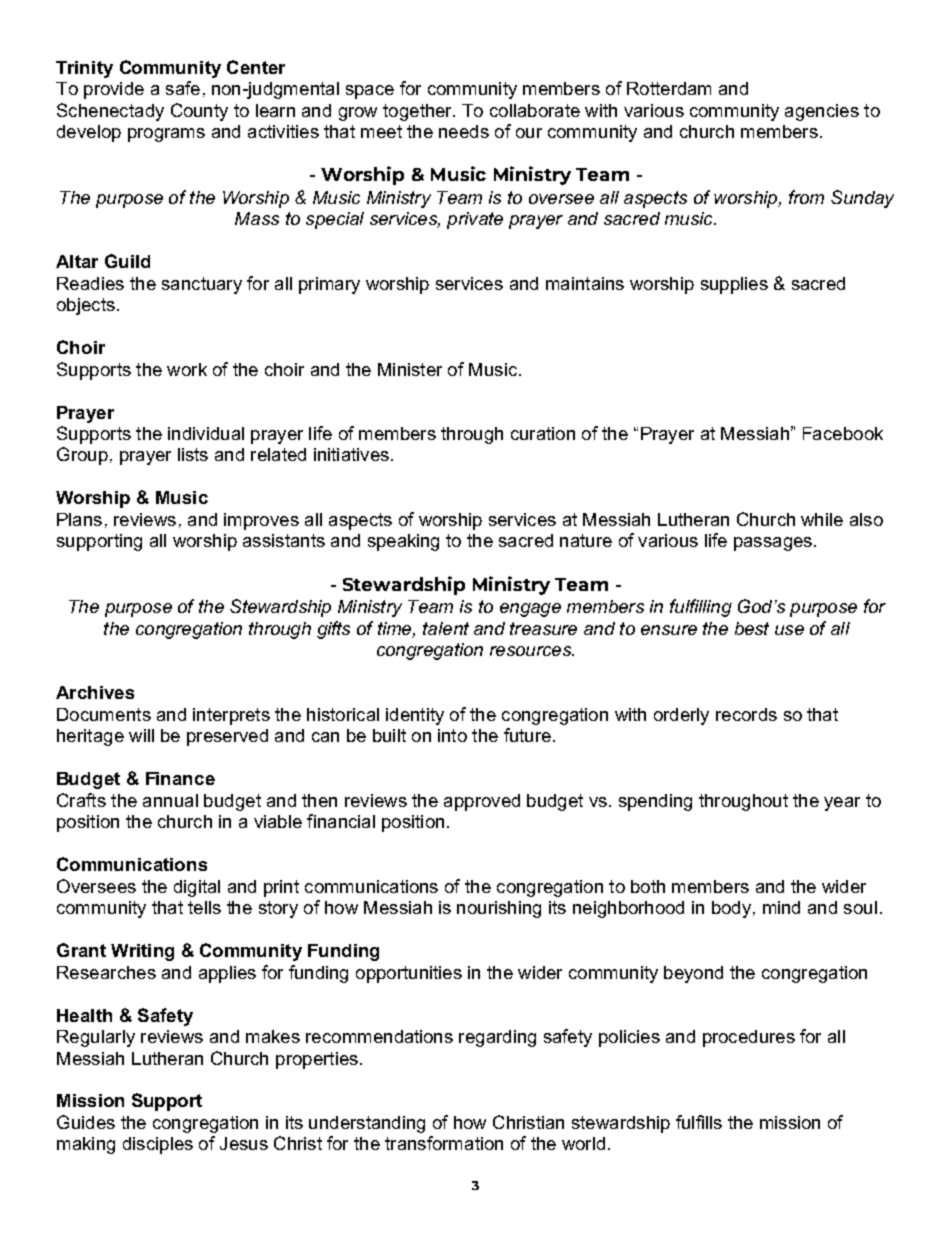 Image resolution: width=952 pixels, height=1233 pixels. What do you see at coordinates (444, 1143) in the page?
I see `transformation` at bounding box center [444, 1143].
